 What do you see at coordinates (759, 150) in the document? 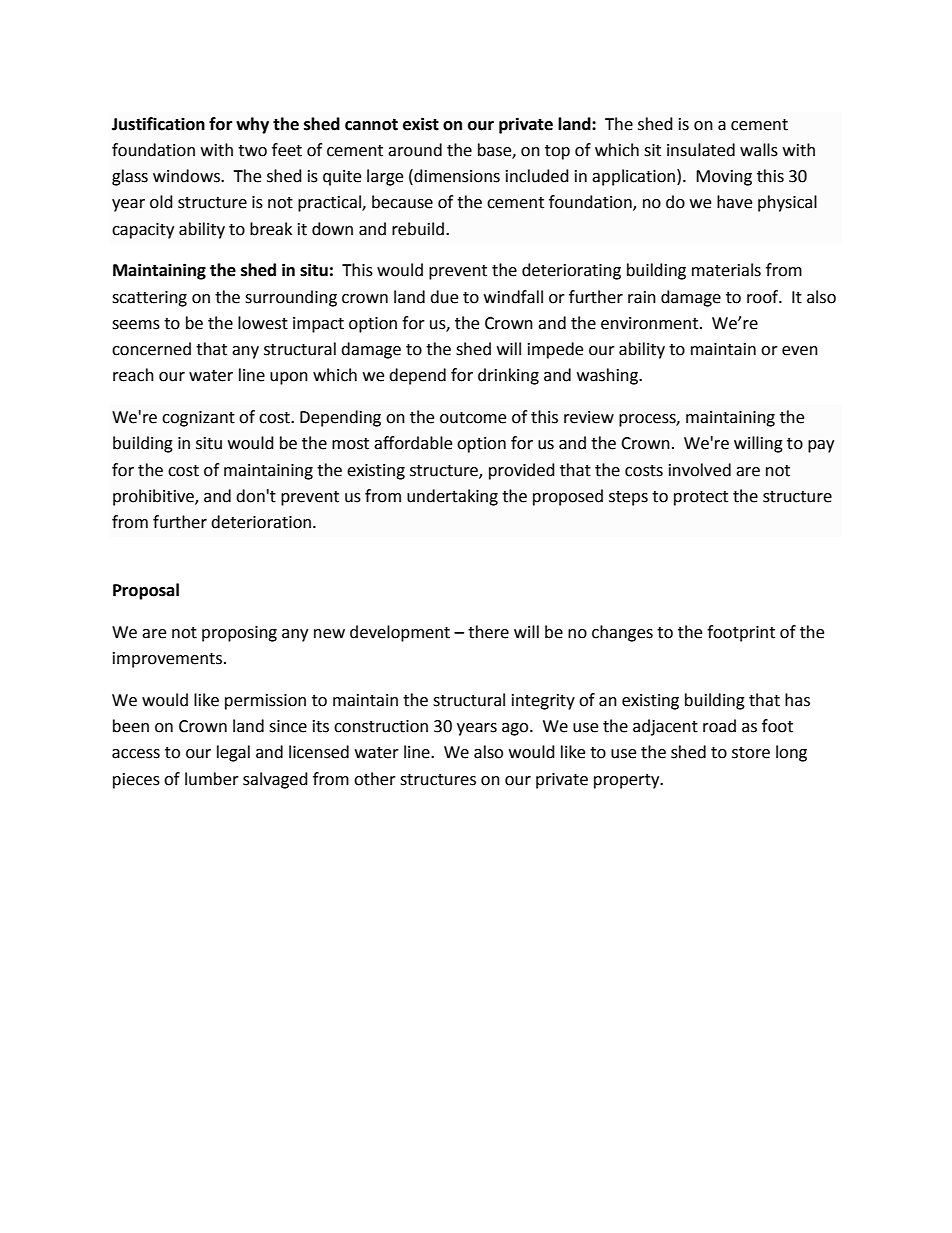
I see `walls` at bounding box center [759, 150].
